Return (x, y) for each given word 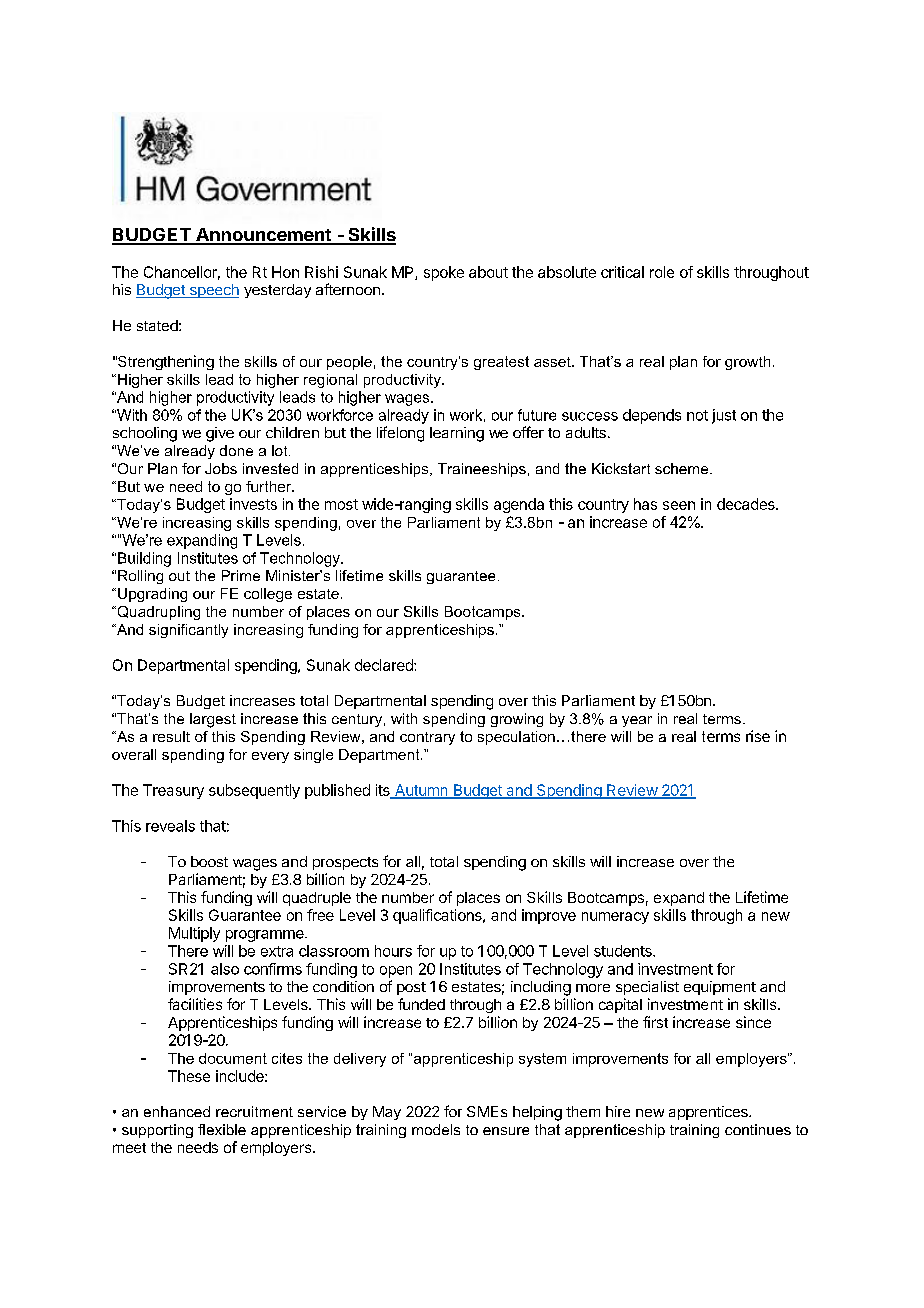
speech (213, 291)
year (637, 721)
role (662, 272)
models (436, 1129)
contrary (427, 738)
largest (213, 720)
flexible (222, 1129)
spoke (444, 273)
